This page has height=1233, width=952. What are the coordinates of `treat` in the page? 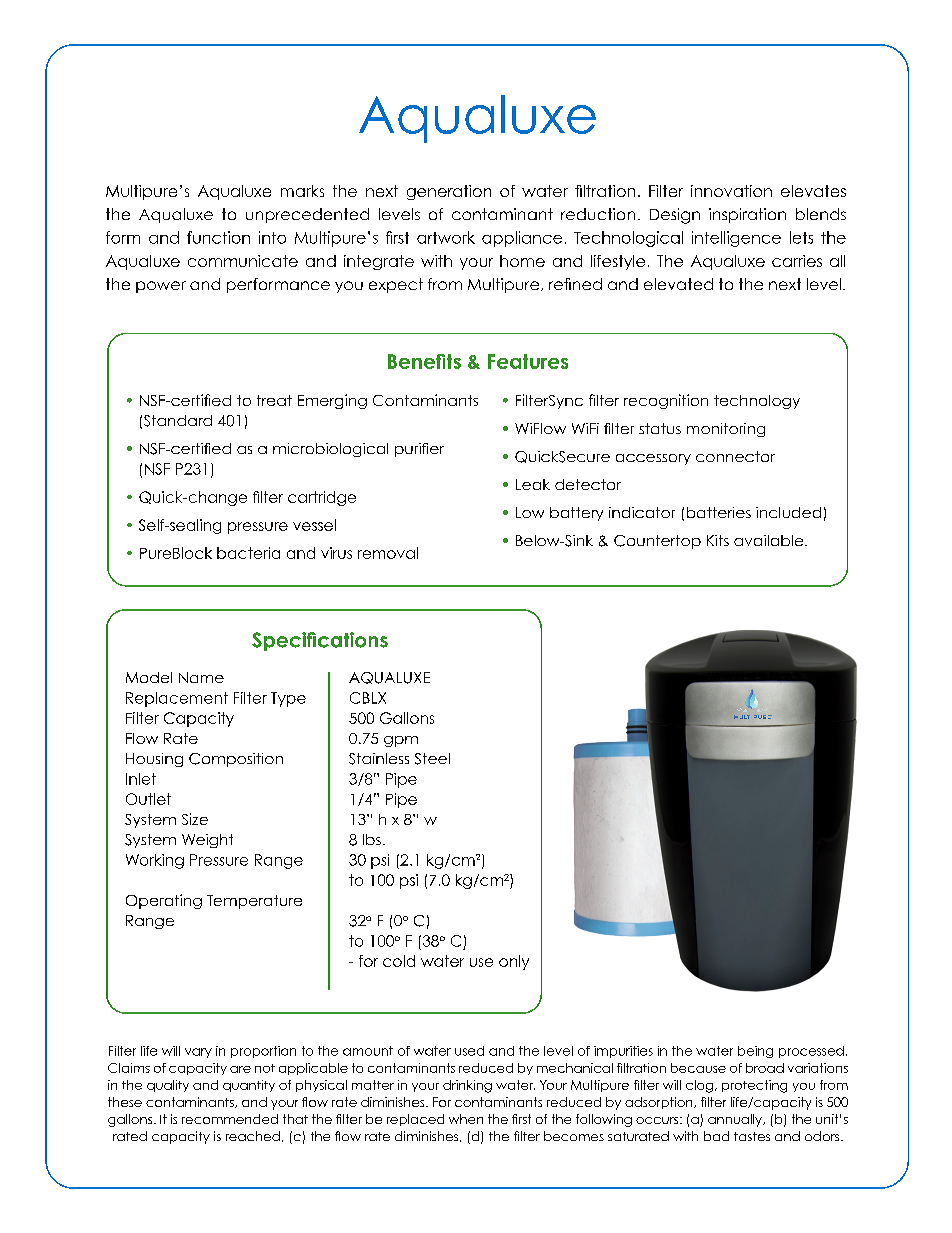 It's located at (274, 400).
